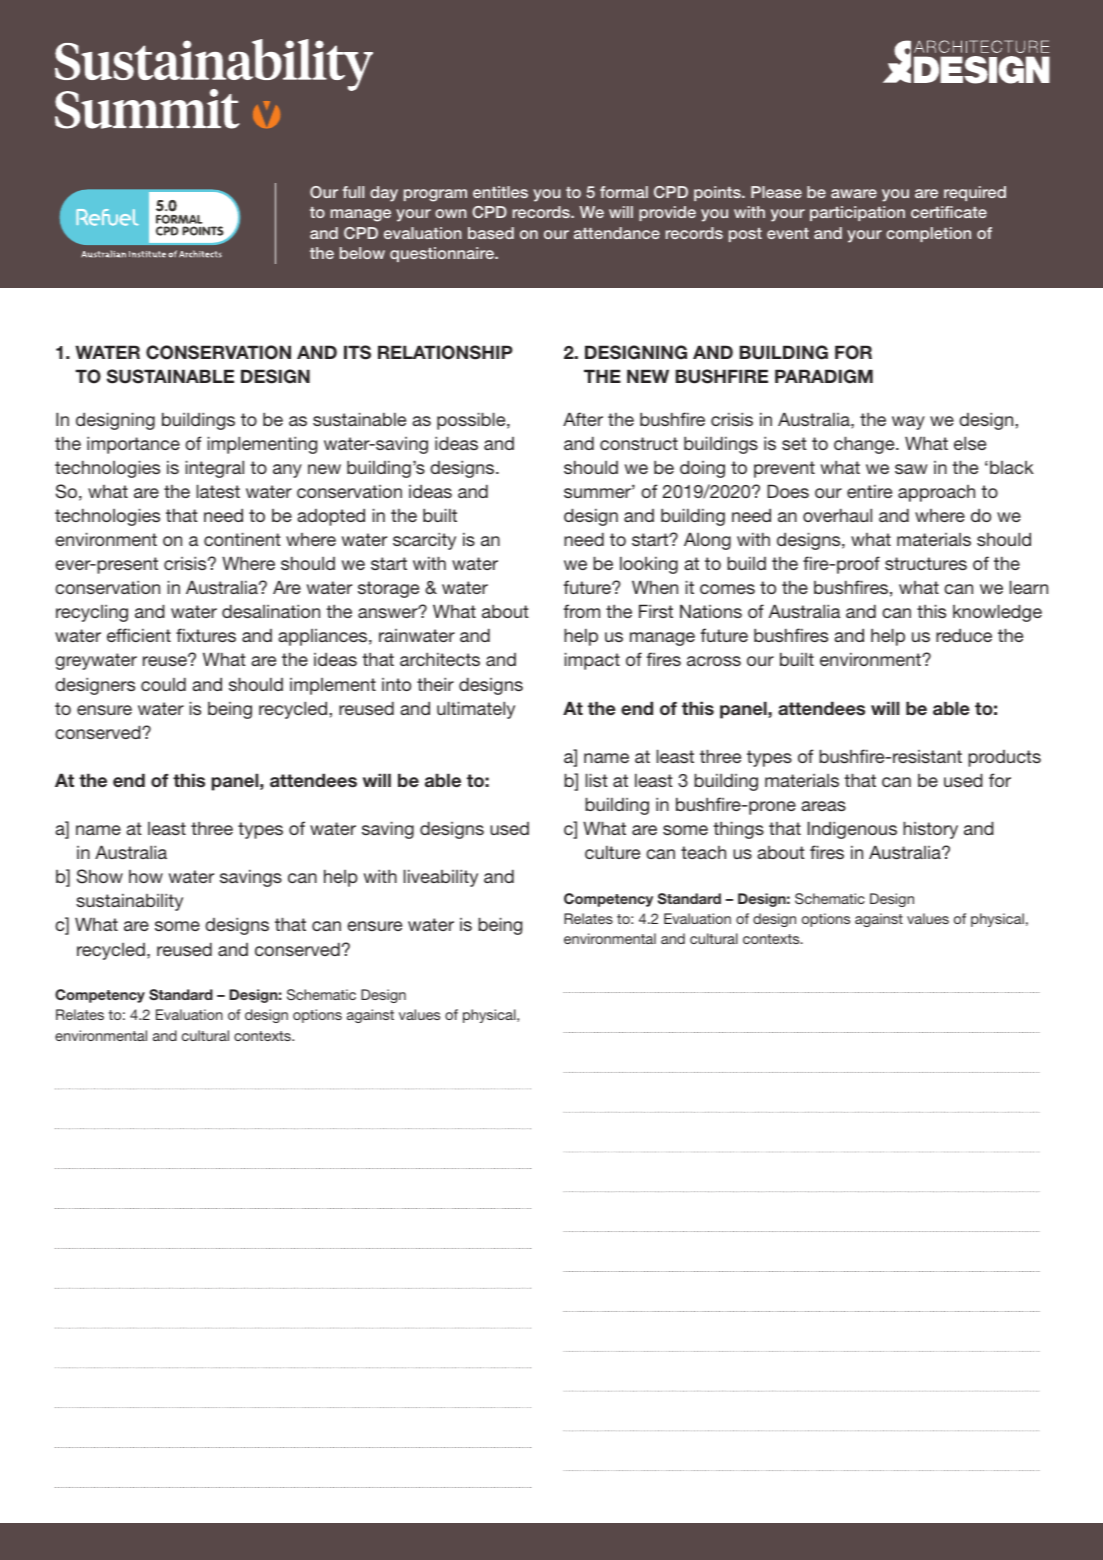 The height and width of the document is (1560, 1103). Describe the element at coordinates (583, 419) in the document. I see `After` at that location.
